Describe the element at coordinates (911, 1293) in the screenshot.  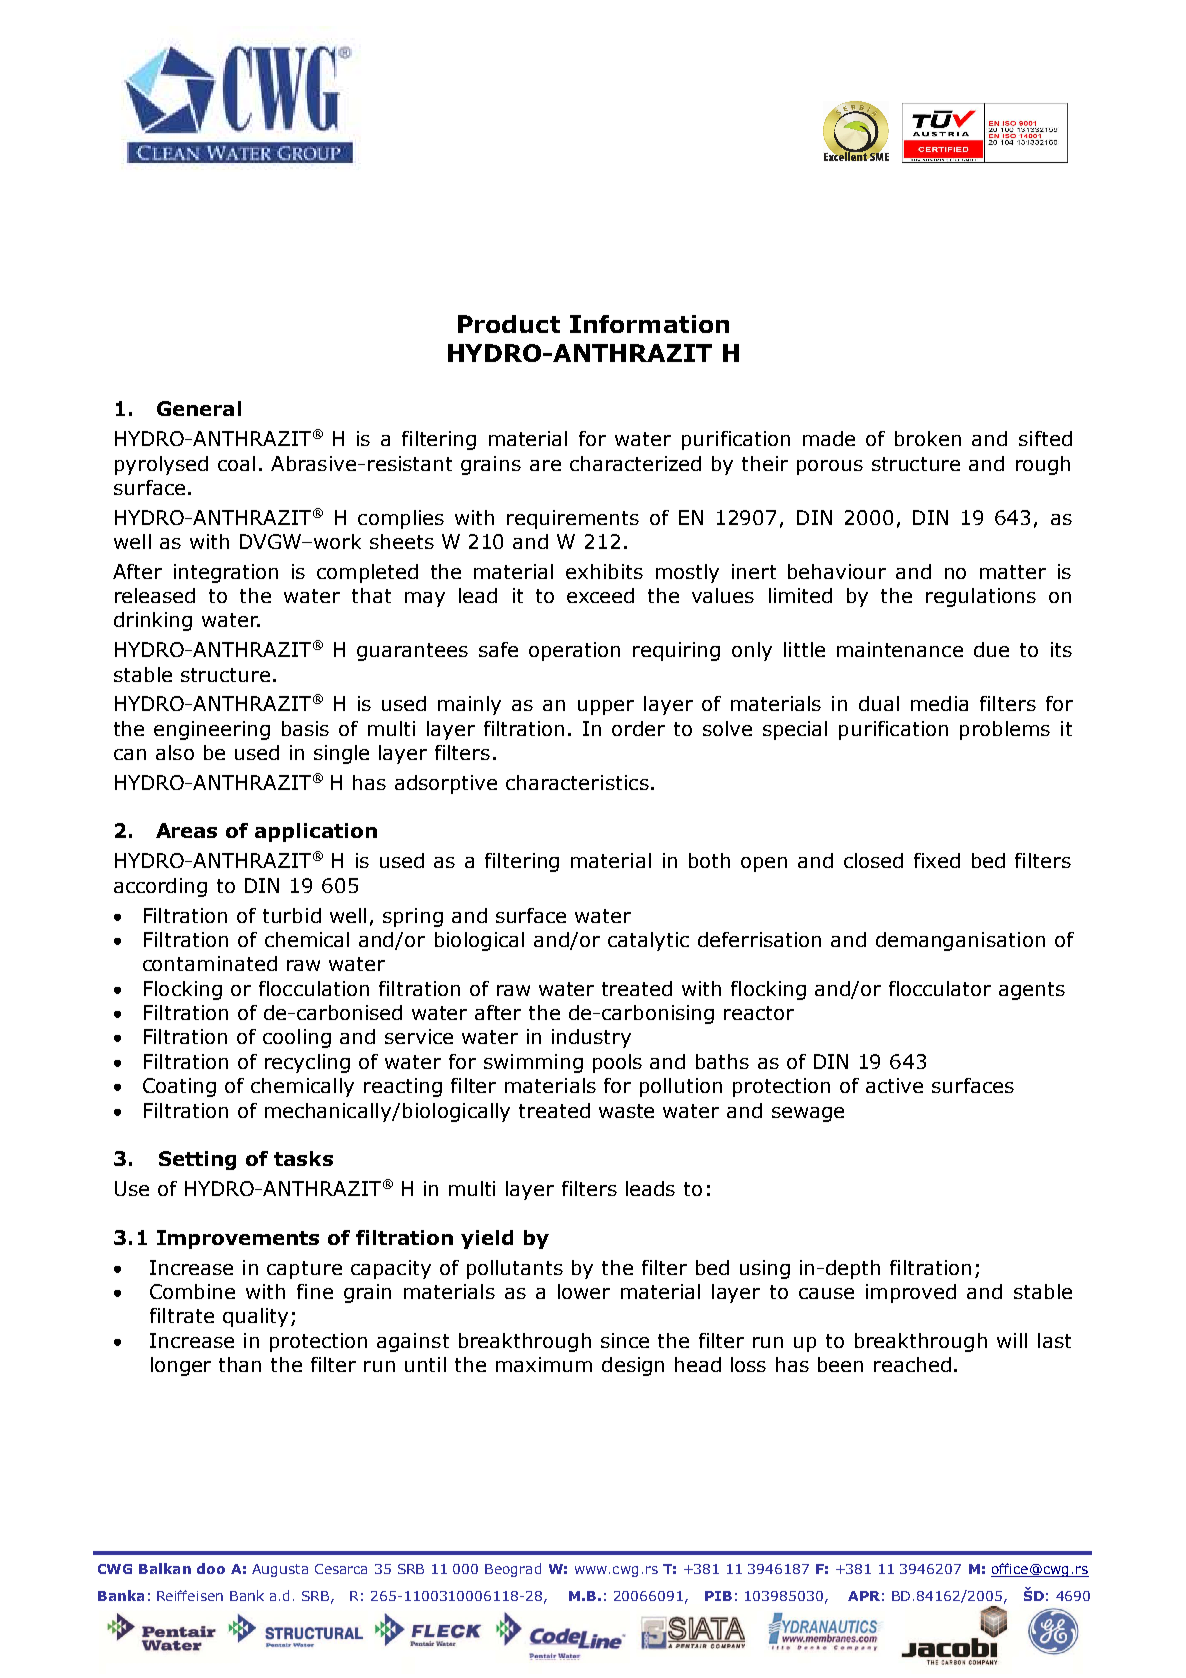
I see `improved` at that location.
